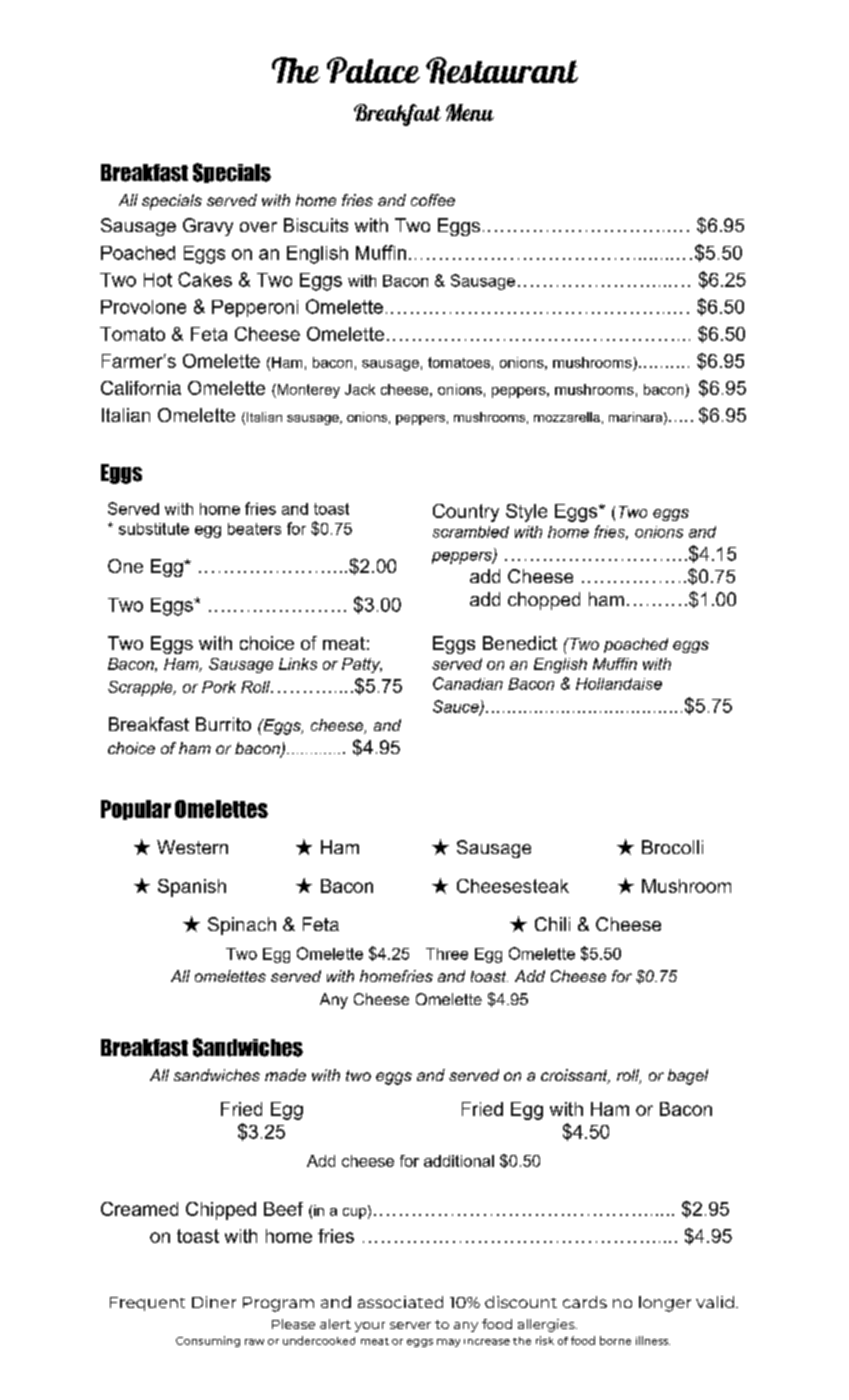  I want to click on Pork, so click(219, 687).
